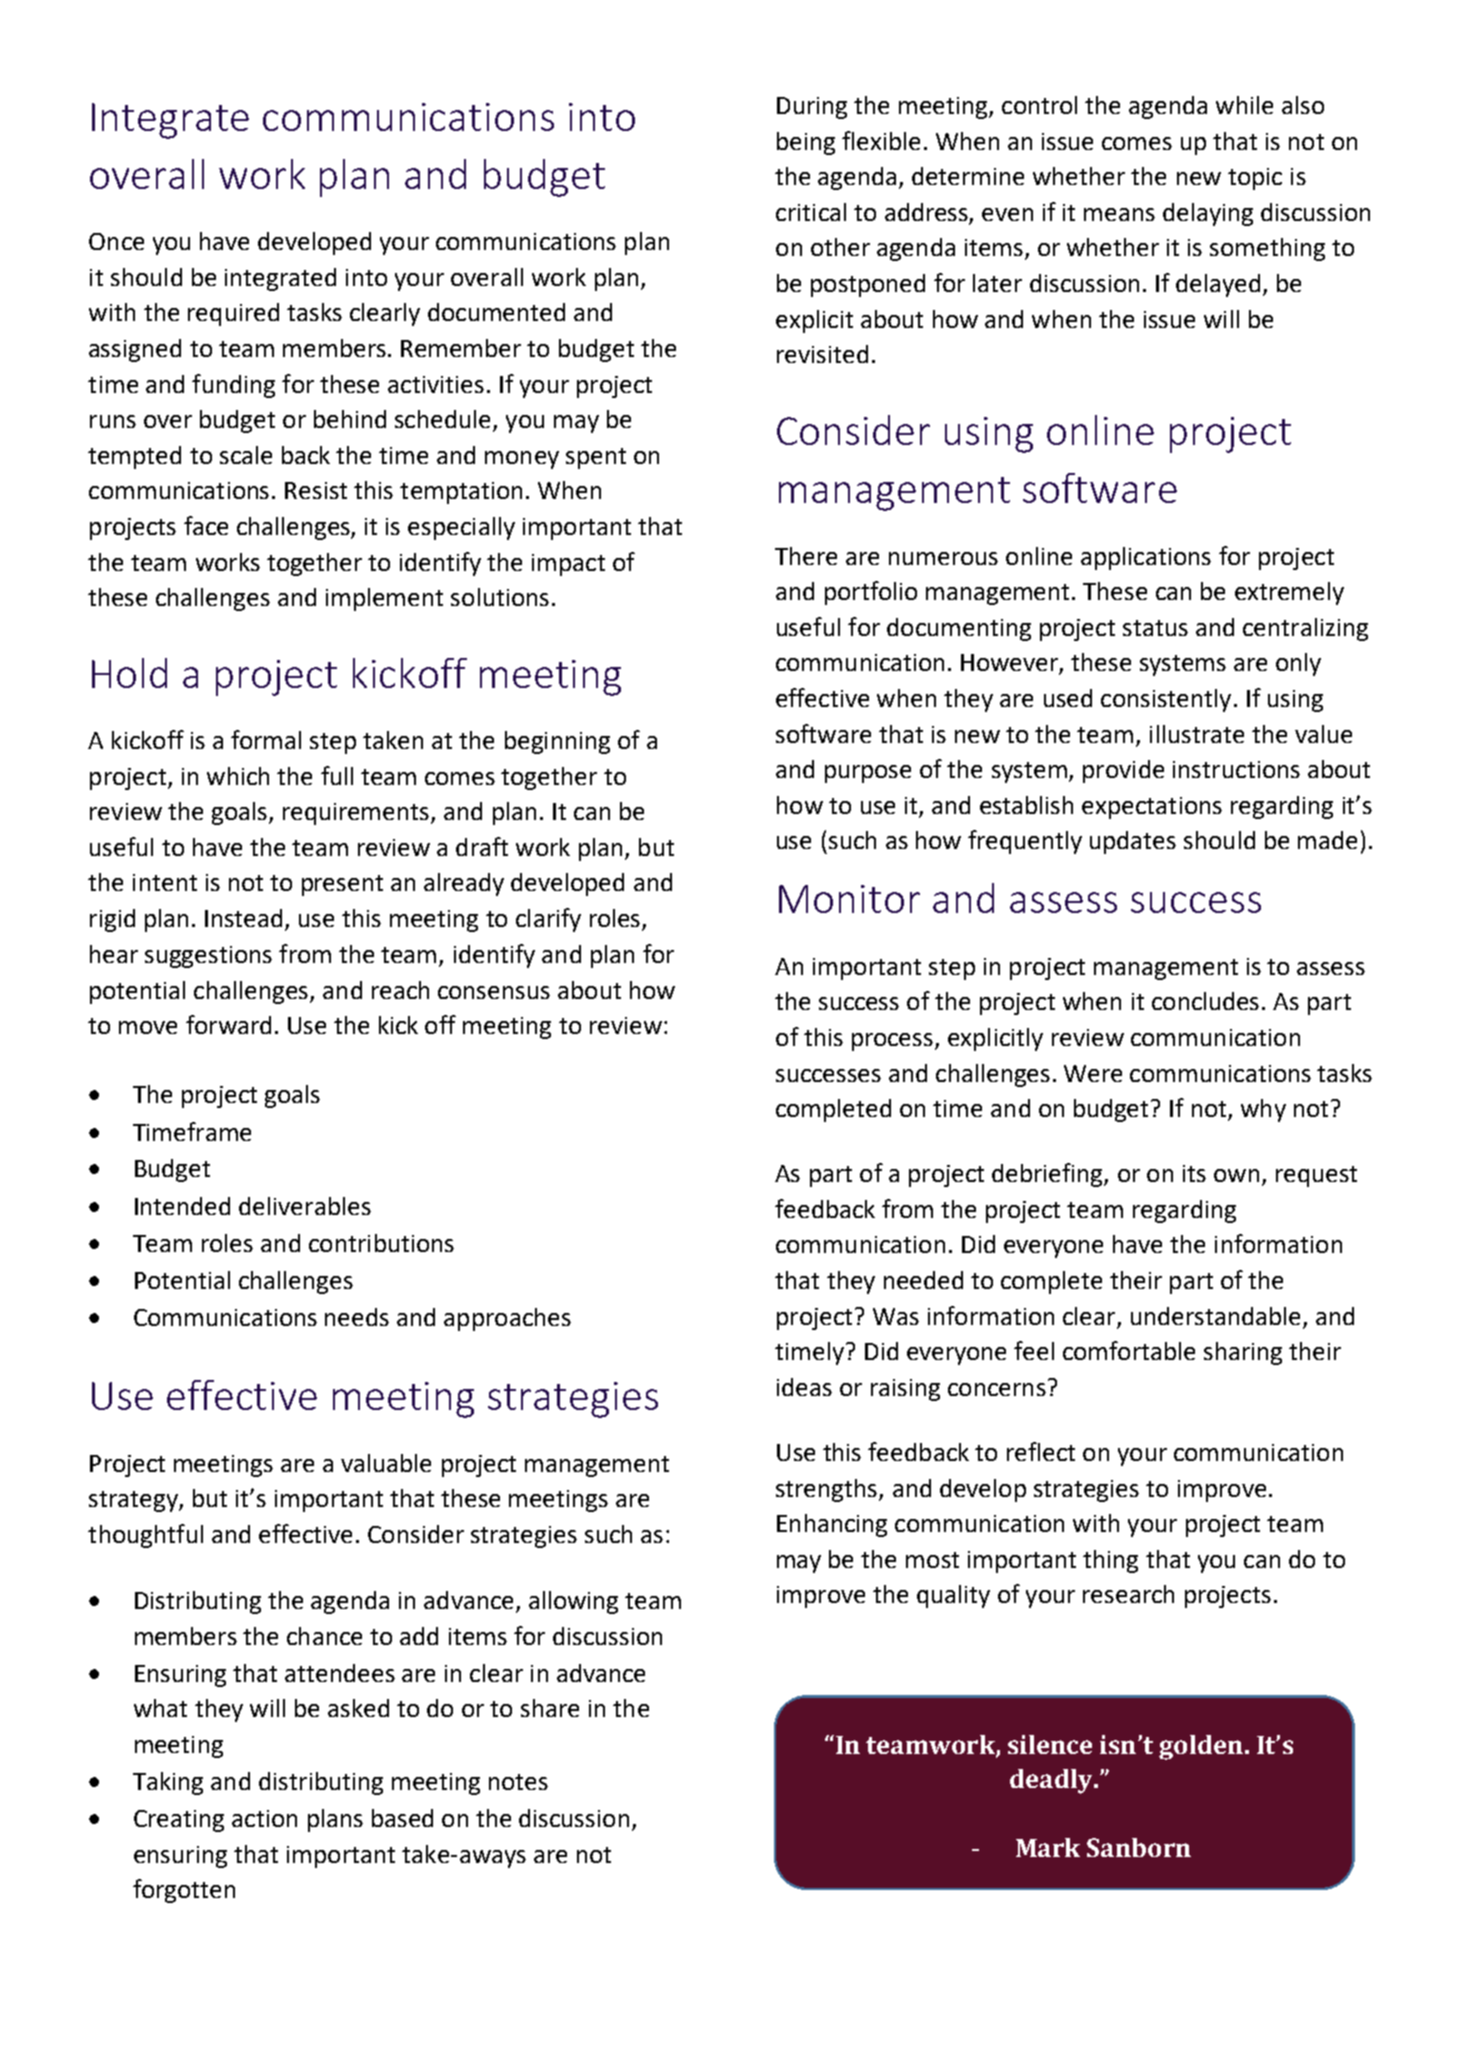 The image size is (1463, 2068). I want to click on action, so click(264, 1818).
